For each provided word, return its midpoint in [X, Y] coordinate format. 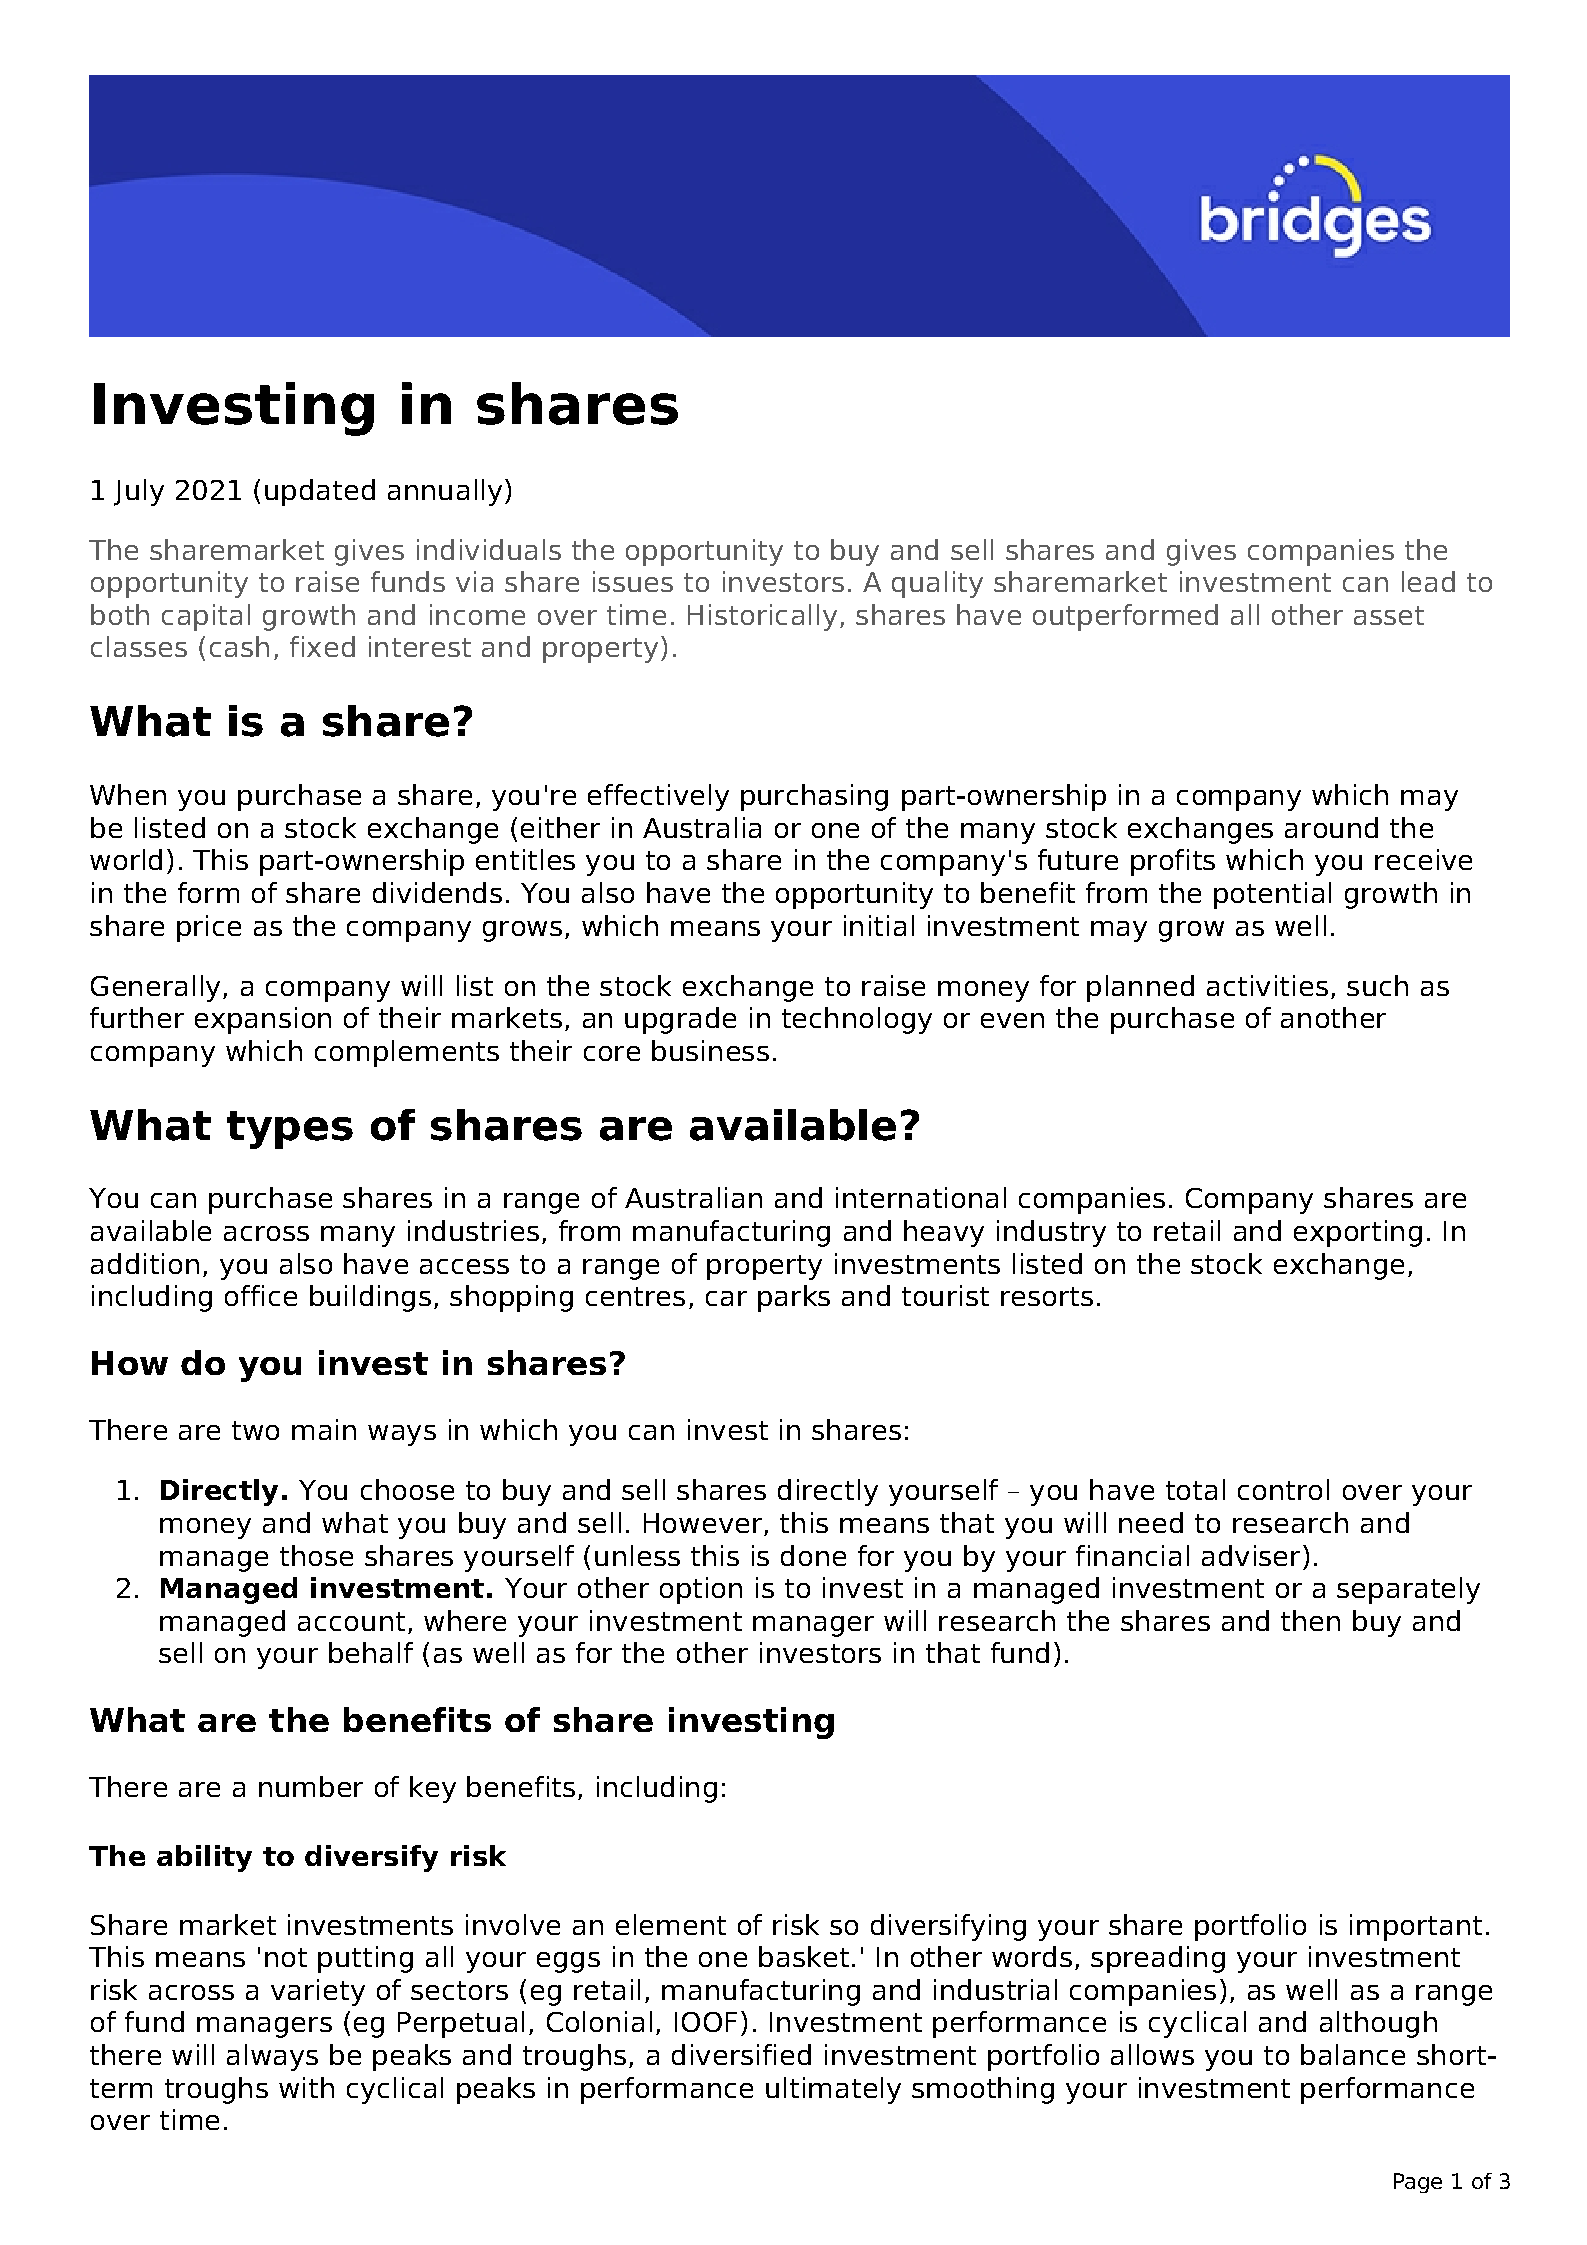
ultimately [833, 2090]
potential [1272, 895]
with [306, 2087]
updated [320, 492]
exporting [1358, 1233]
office [261, 1295]
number [311, 1786]
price [209, 928]
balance [1353, 2054]
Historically [762, 617]
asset [1389, 615]
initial [879, 925]
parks [794, 1298]
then [1310, 1620]
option [701, 1590]
